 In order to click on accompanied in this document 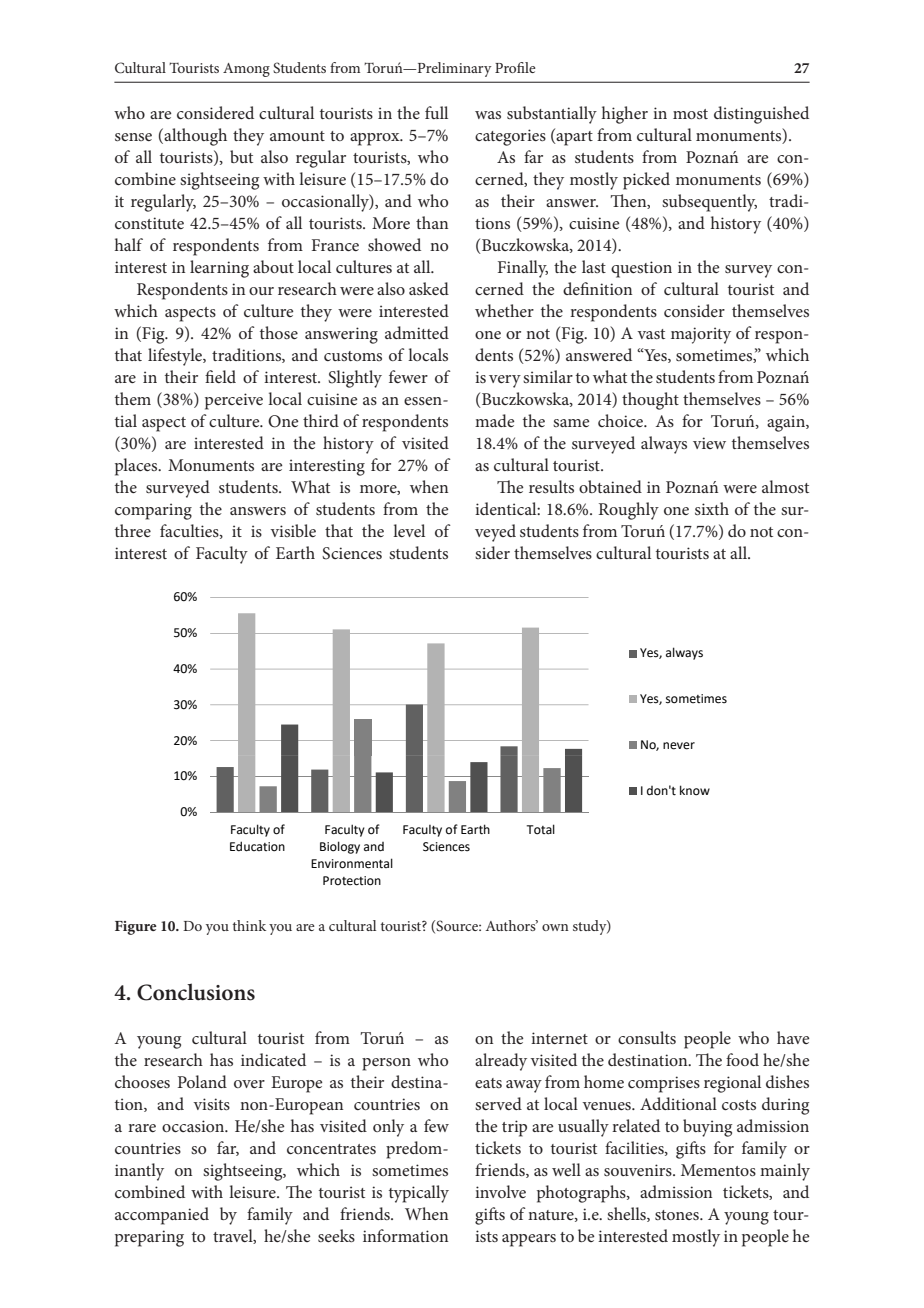, I will do `click(162, 1216)`.
